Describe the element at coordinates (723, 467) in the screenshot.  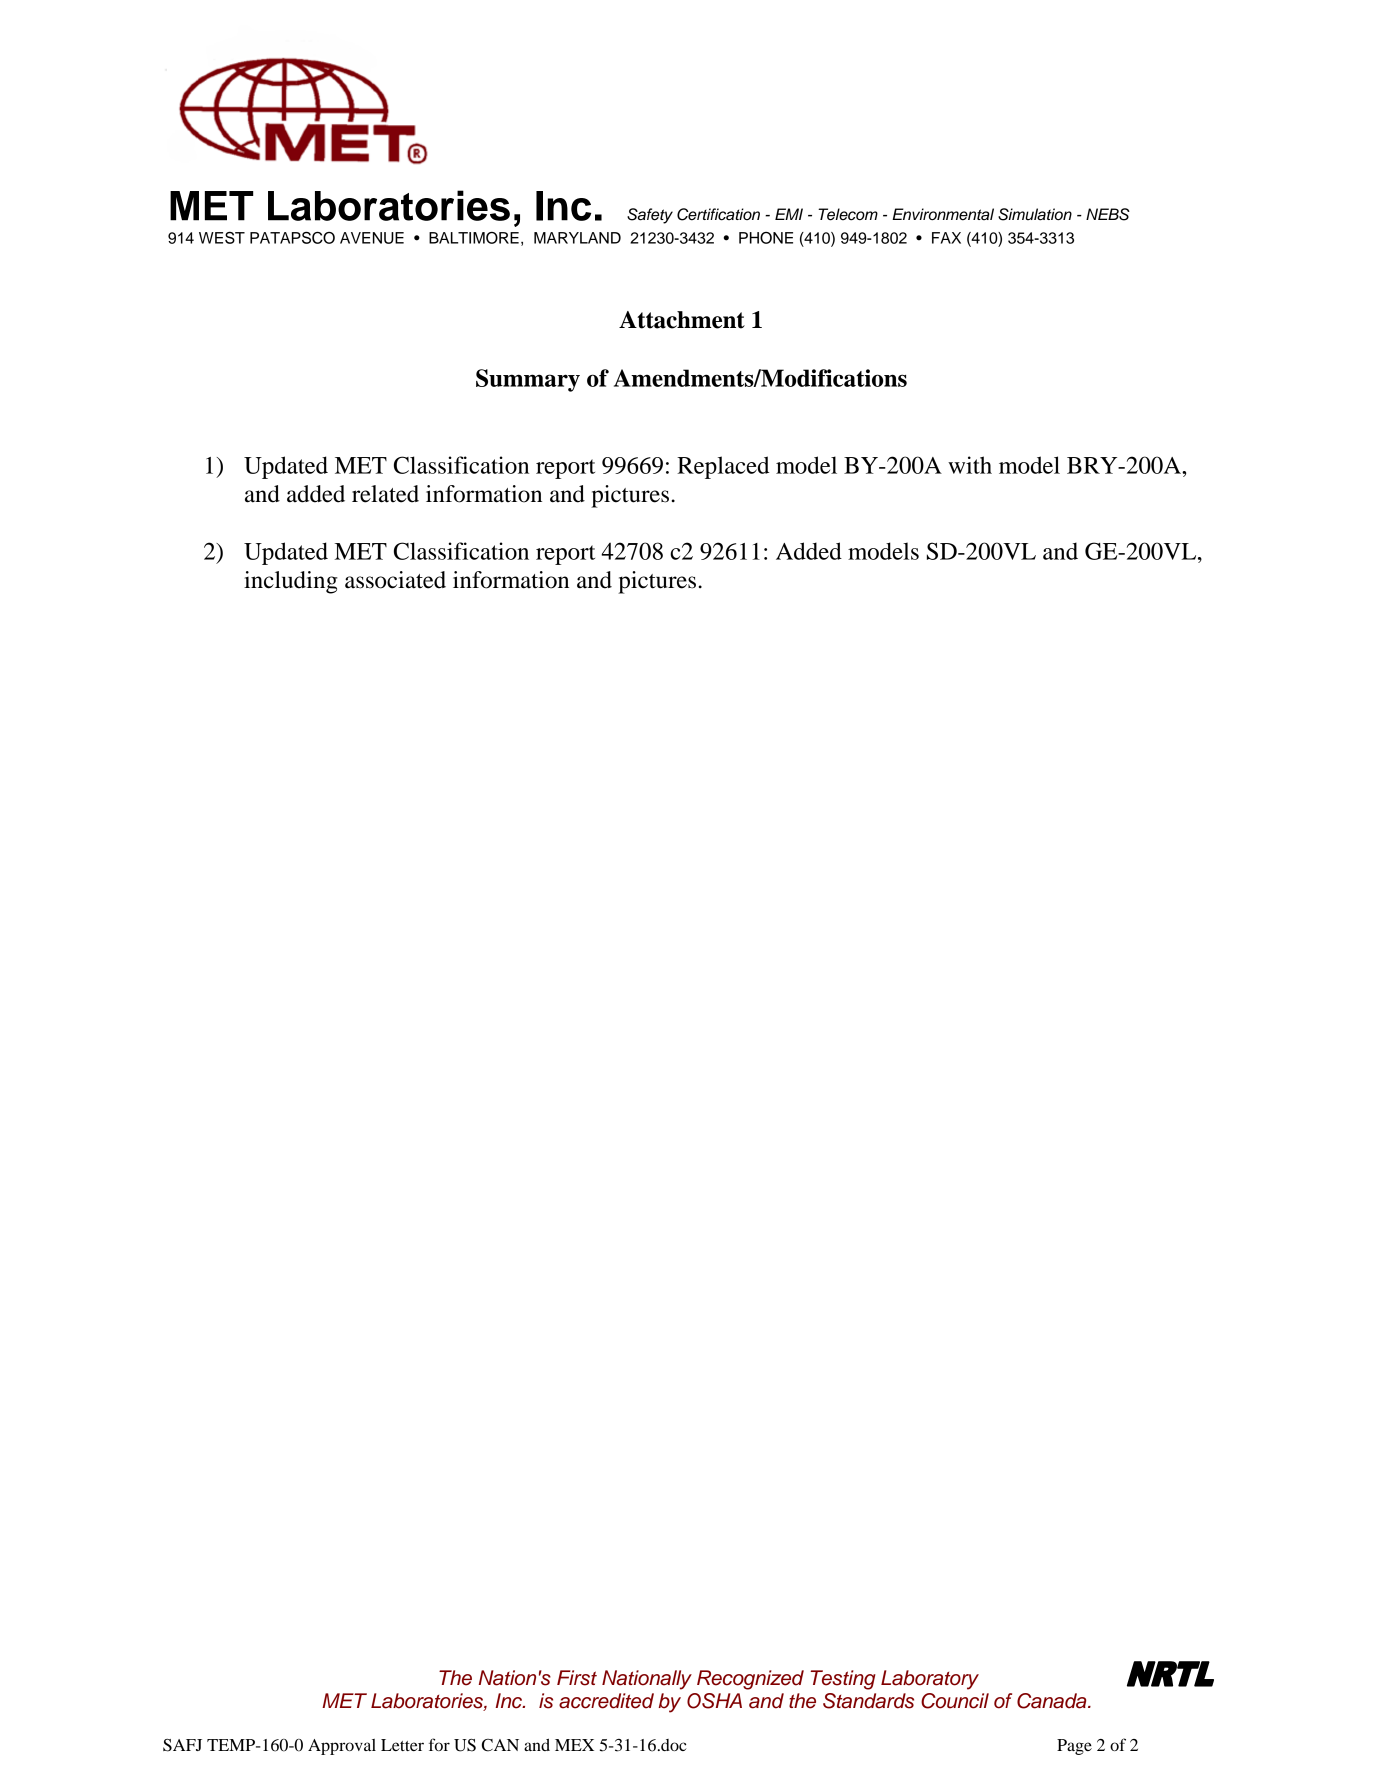
I see `Replaced` at that location.
